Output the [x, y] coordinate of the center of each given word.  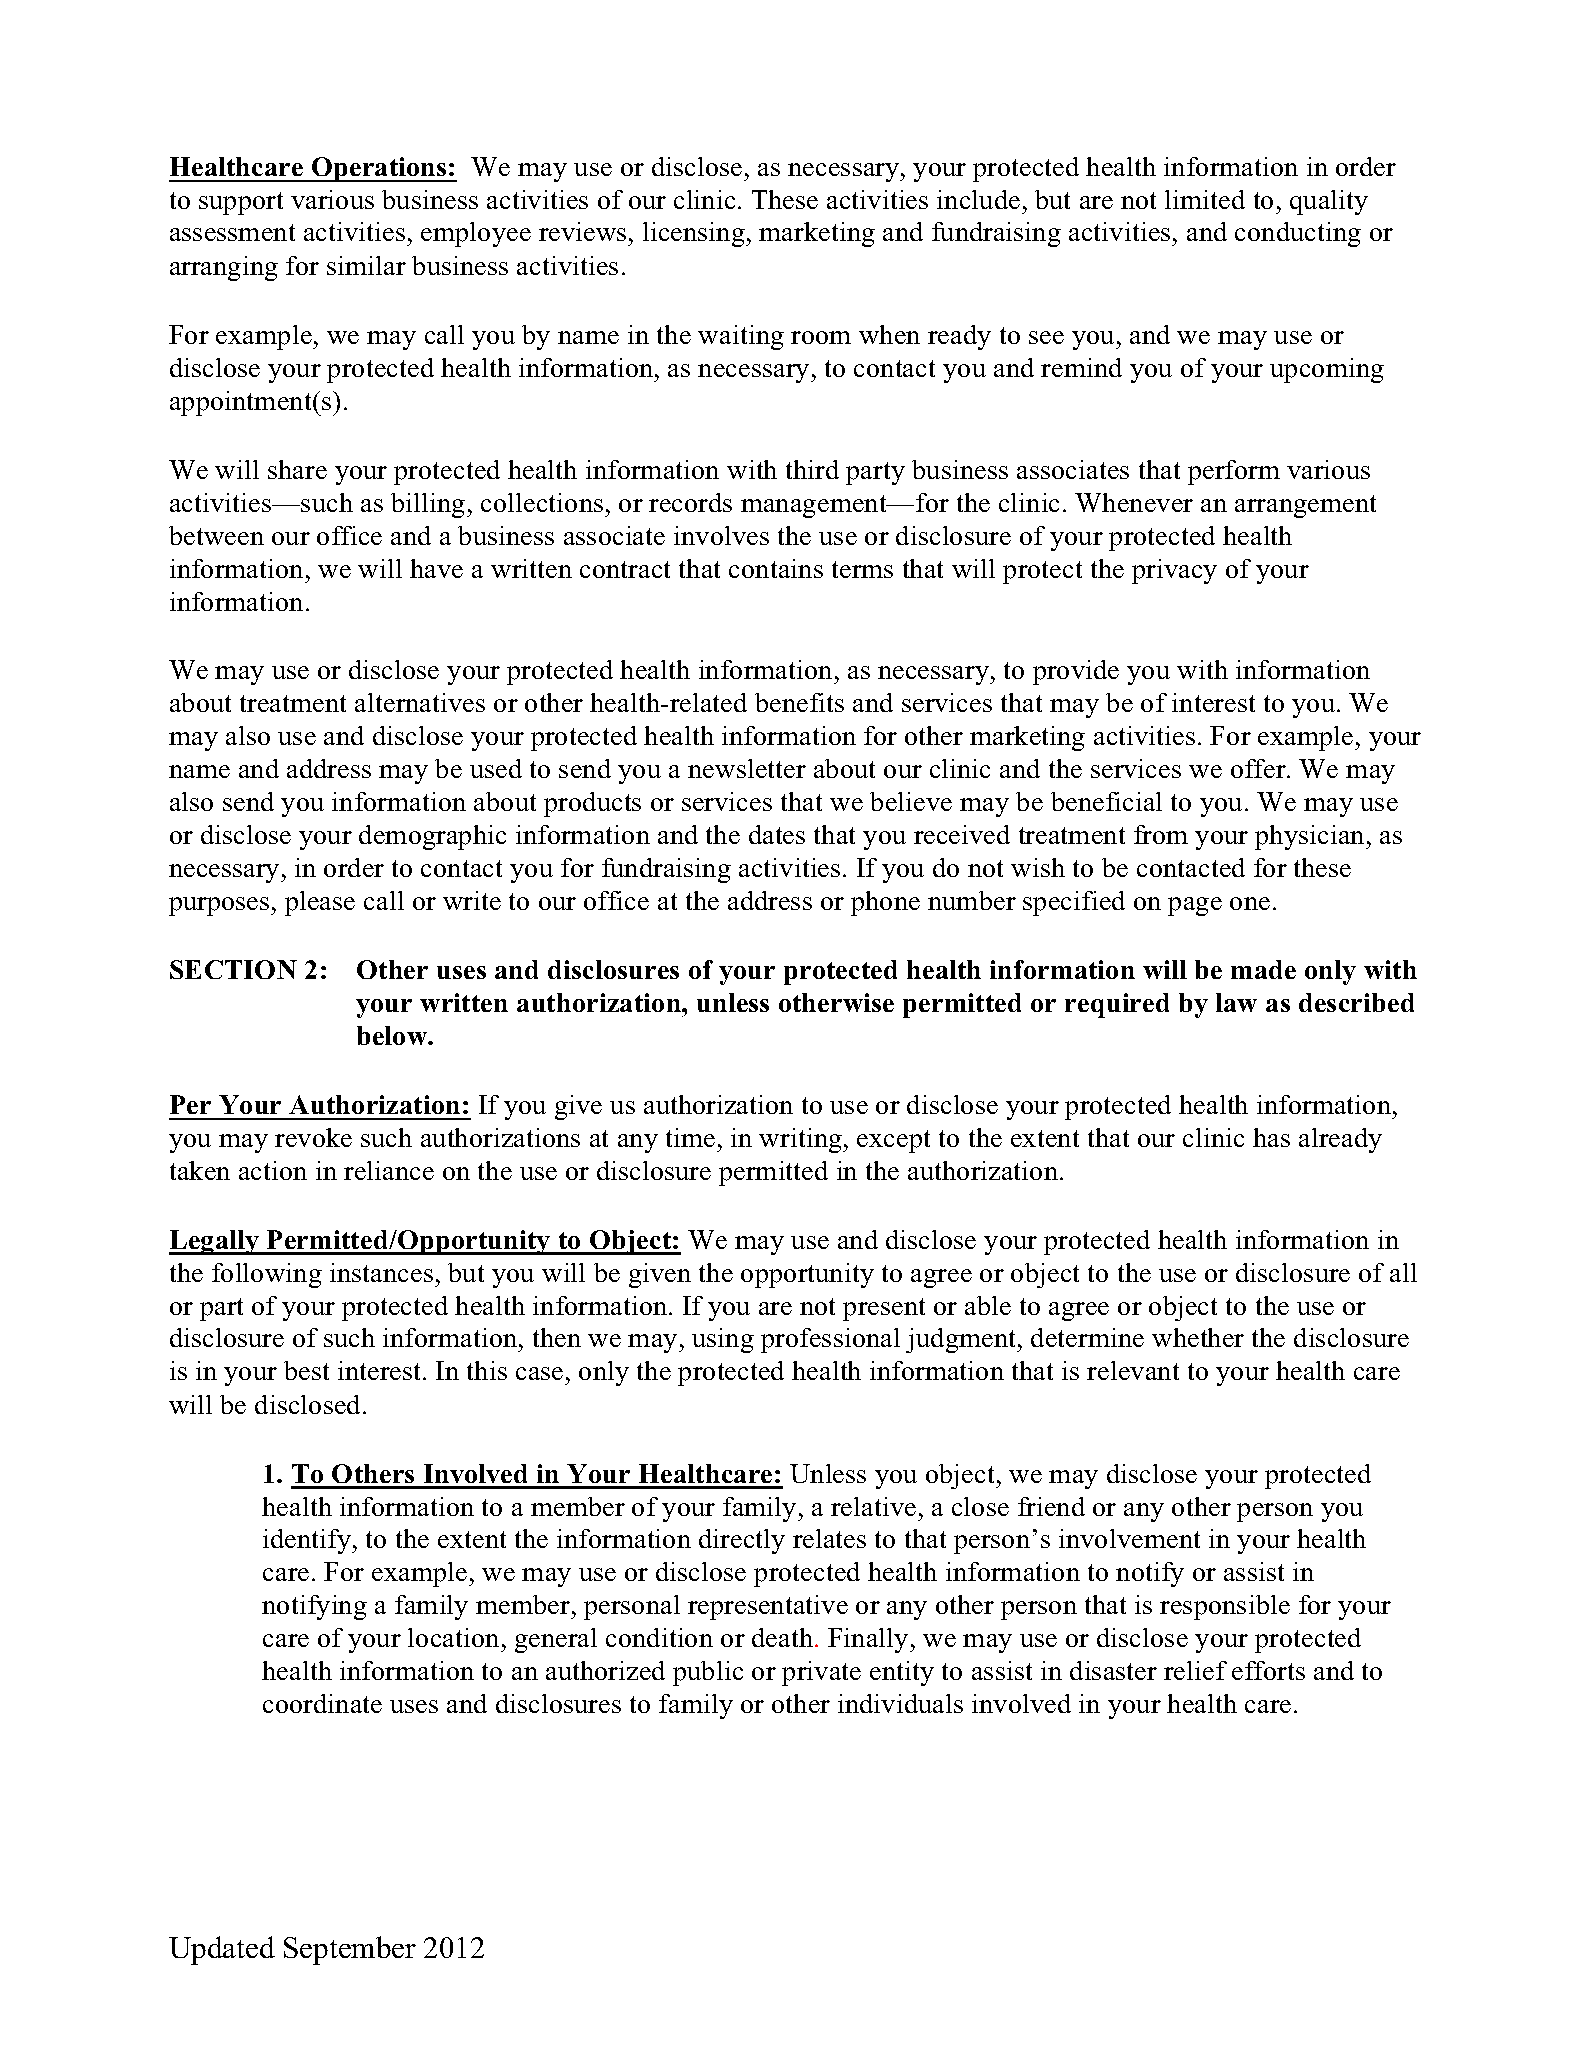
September [350, 1950]
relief [1195, 1670]
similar [366, 265]
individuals [900, 1703]
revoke [313, 1137]
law [1236, 1002]
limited [1205, 199]
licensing [695, 234]
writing [801, 1140]
